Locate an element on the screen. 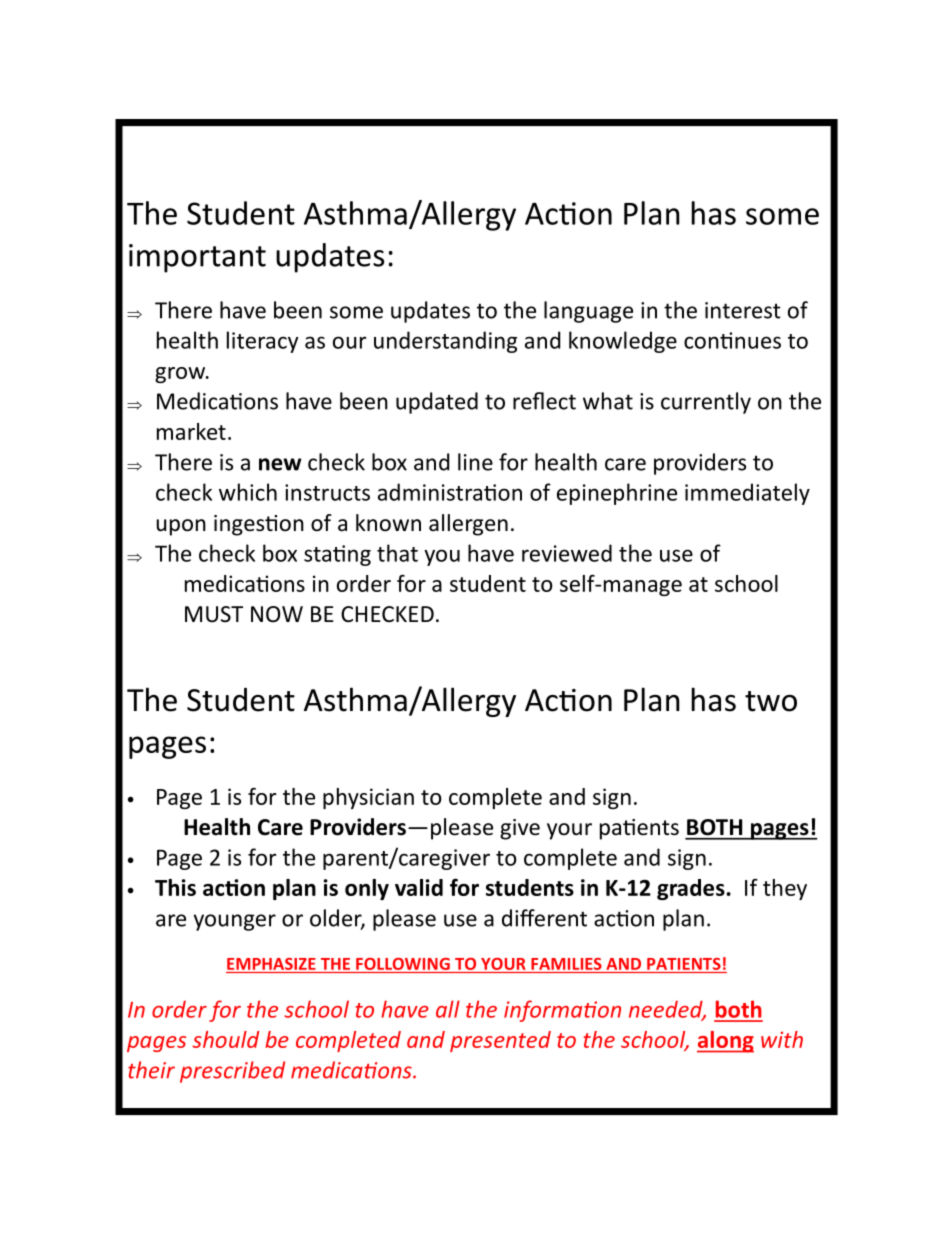  upon is located at coordinates (181, 527).
